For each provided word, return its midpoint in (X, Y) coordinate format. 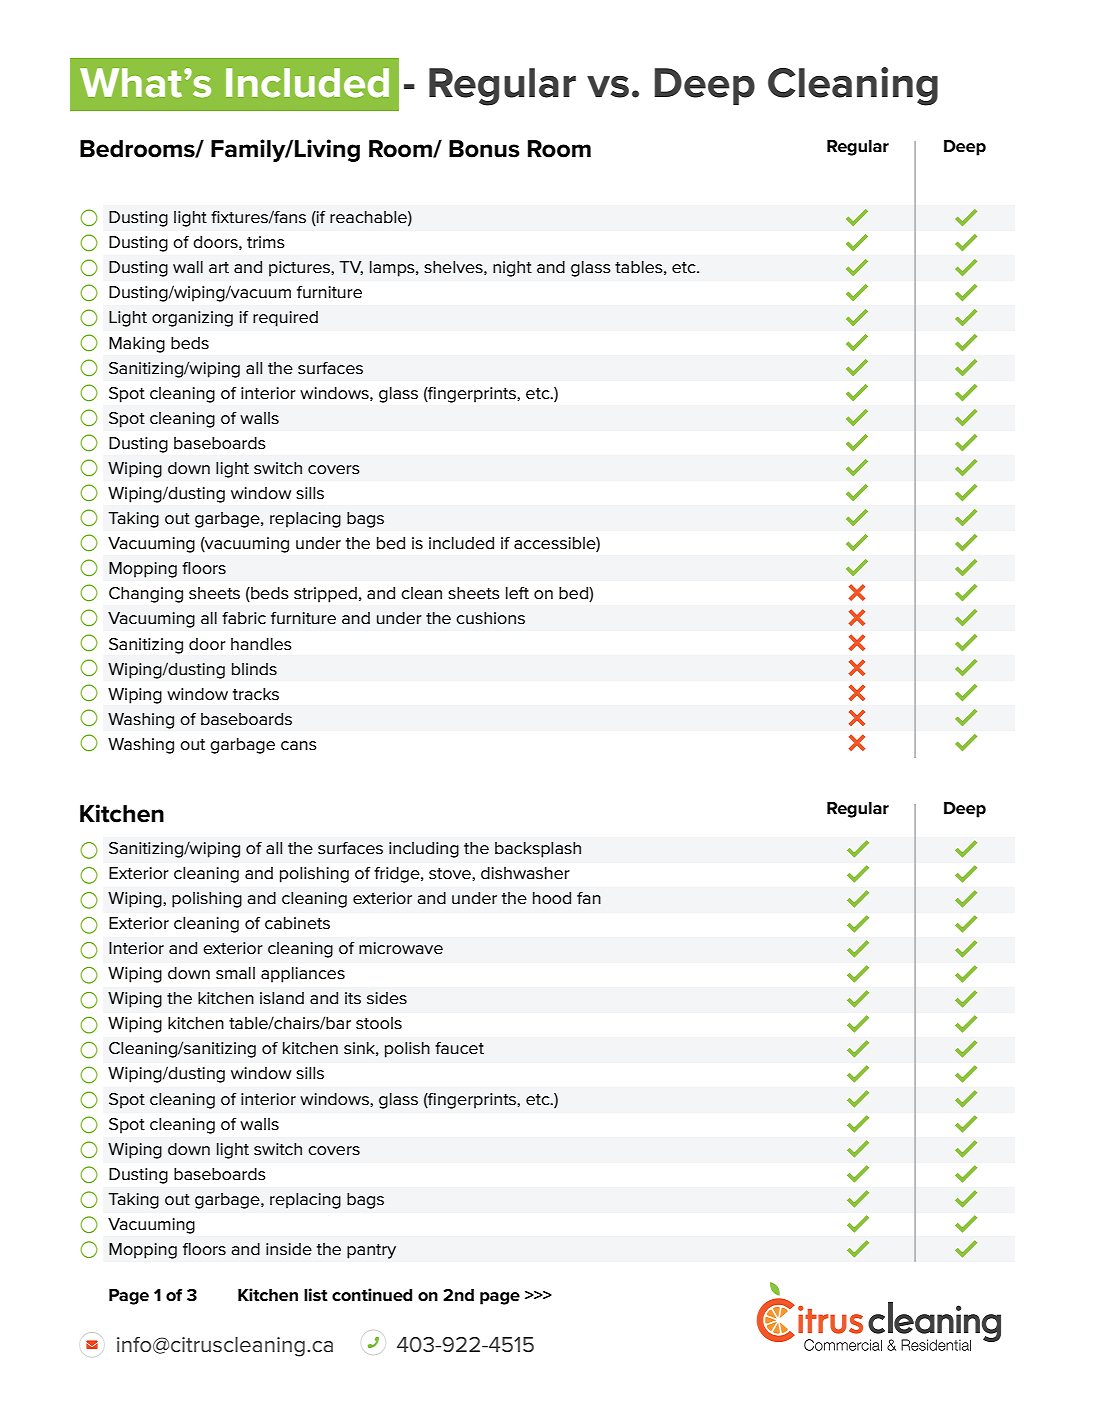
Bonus (484, 149)
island (282, 998)
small (235, 973)
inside (289, 1249)
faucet (459, 1048)
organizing (192, 319)
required (285, 319)
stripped (325, 595)
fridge (398, 875)
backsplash (538, 850)
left (517, 593)
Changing (146, 595)
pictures (300, 269)
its (353, 998)
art (219, 267)
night (512, 269)
